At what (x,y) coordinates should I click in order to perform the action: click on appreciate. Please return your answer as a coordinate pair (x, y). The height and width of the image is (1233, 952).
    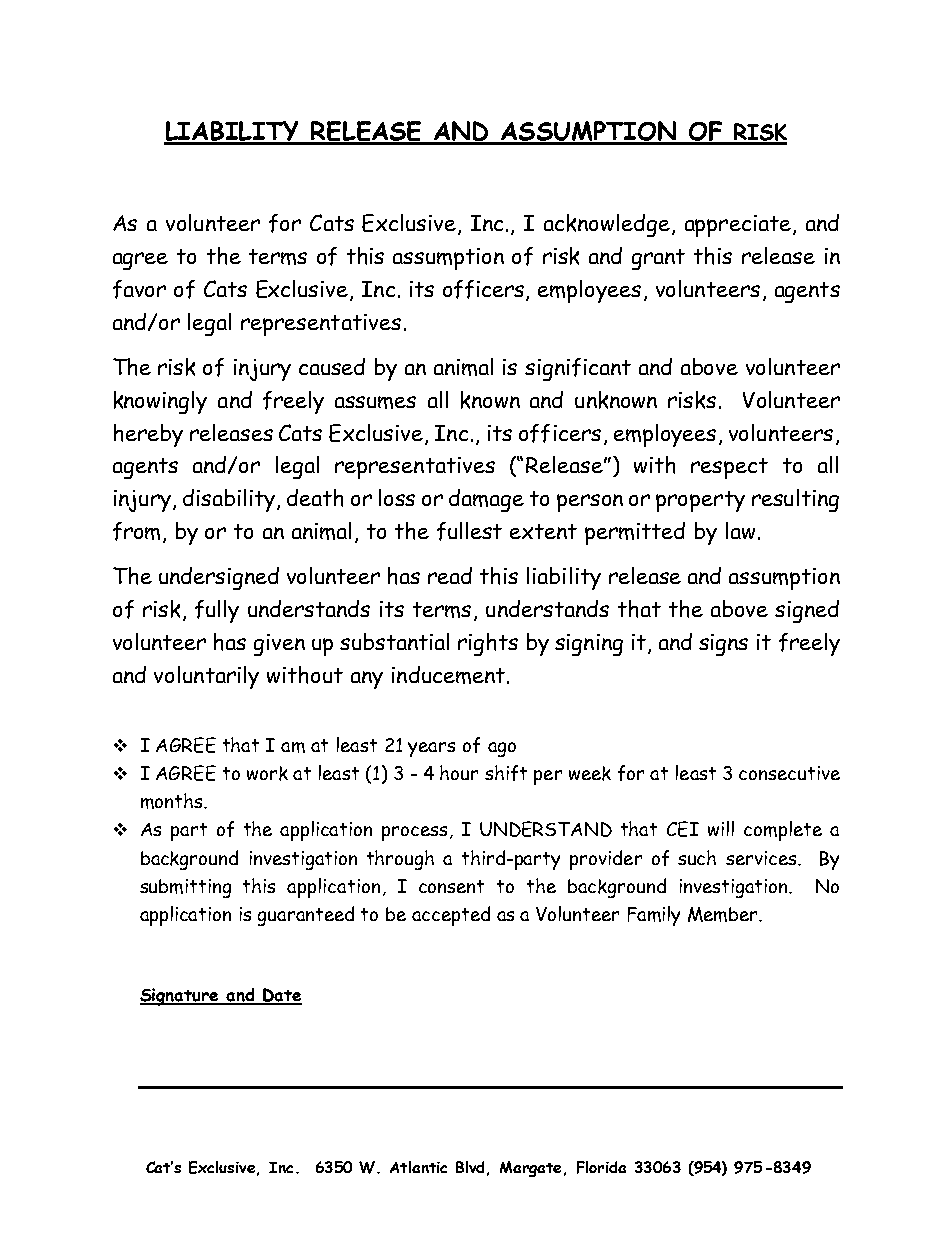
    Looking at the image, I should click on (738, 226).
